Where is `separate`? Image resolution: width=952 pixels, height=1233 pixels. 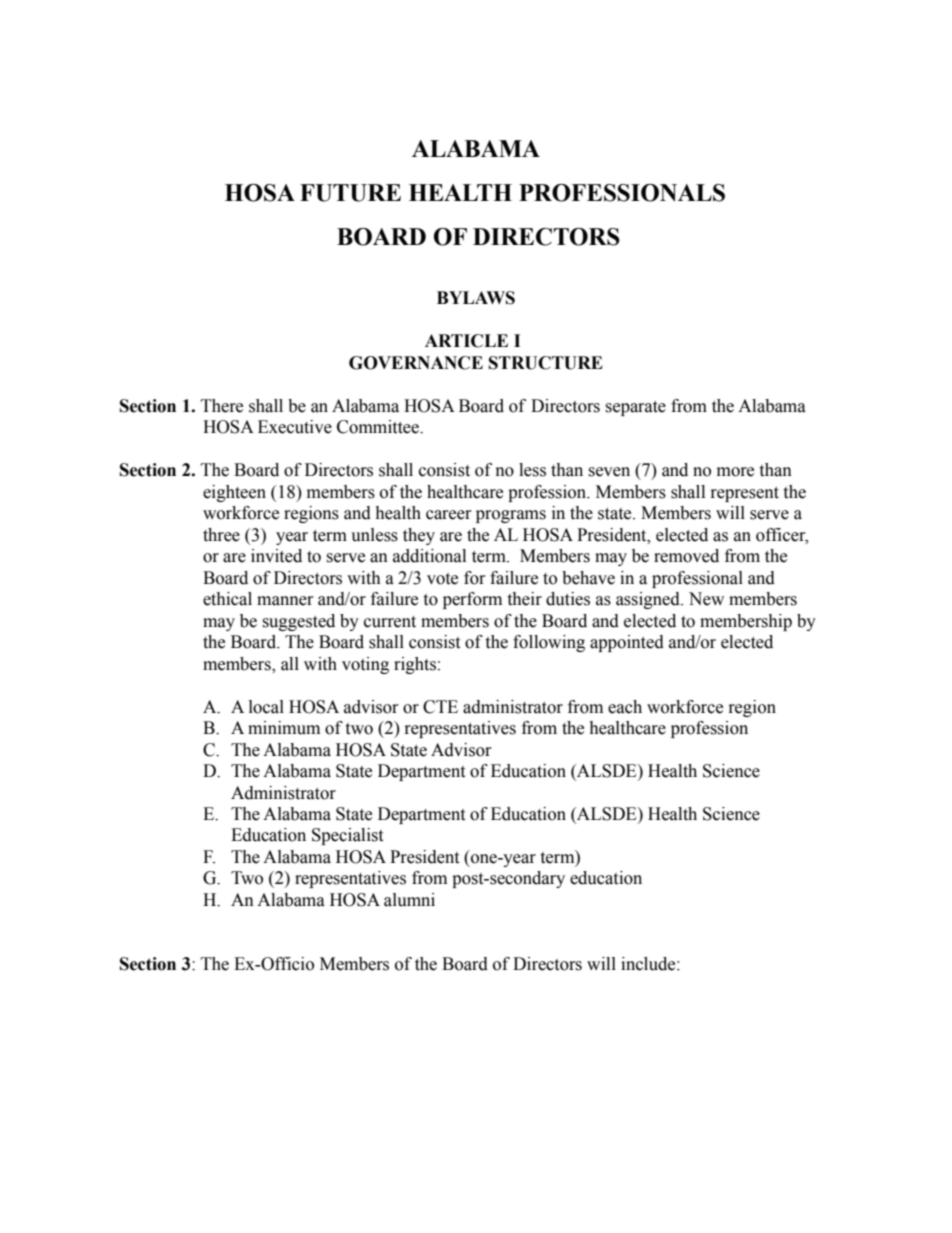 separate is located at coordinates (635, 408).
